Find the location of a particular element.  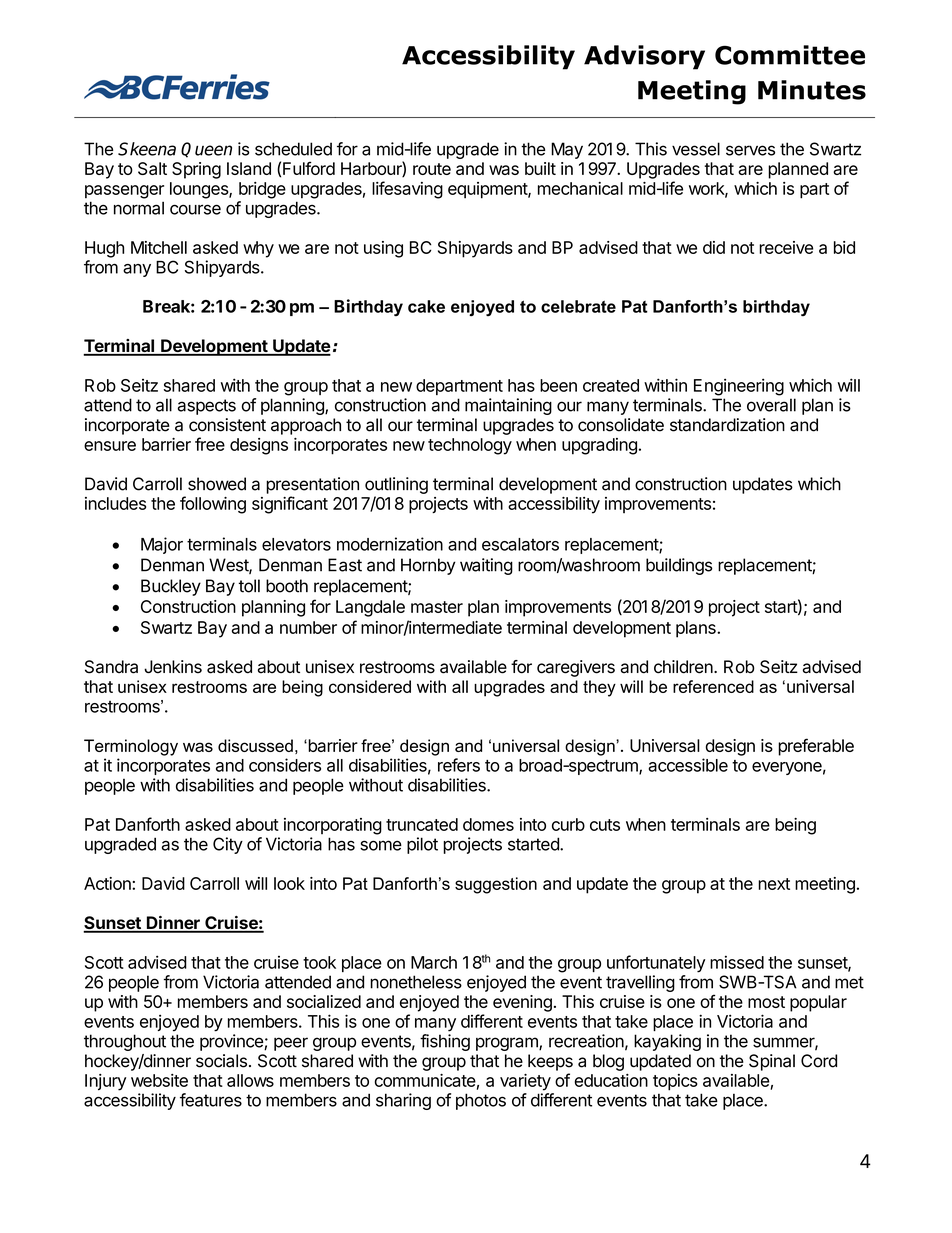

maintaining is located at coordinates (508, 406).
